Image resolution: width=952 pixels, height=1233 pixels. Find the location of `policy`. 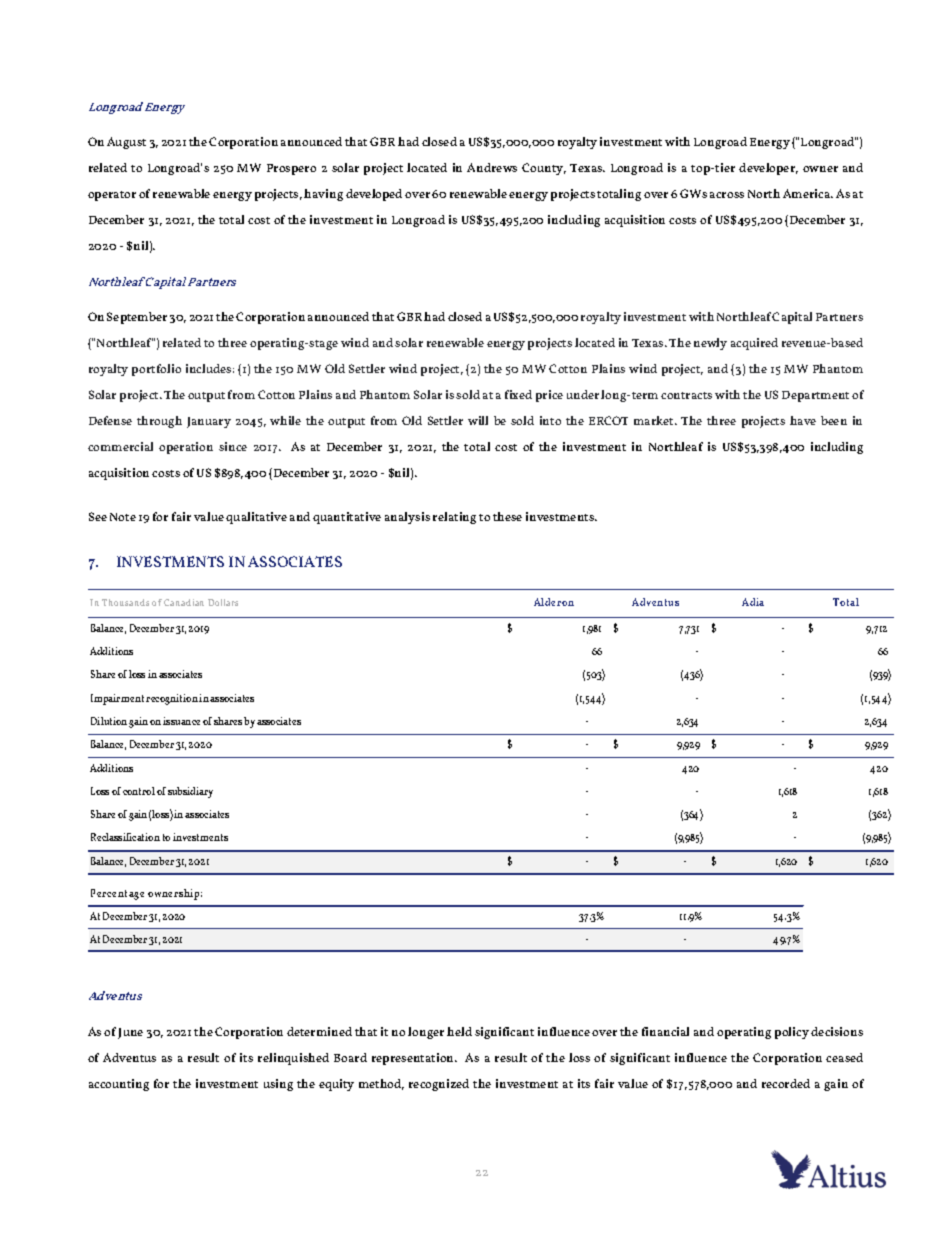

policy is located at coordinates (792, 1033).
